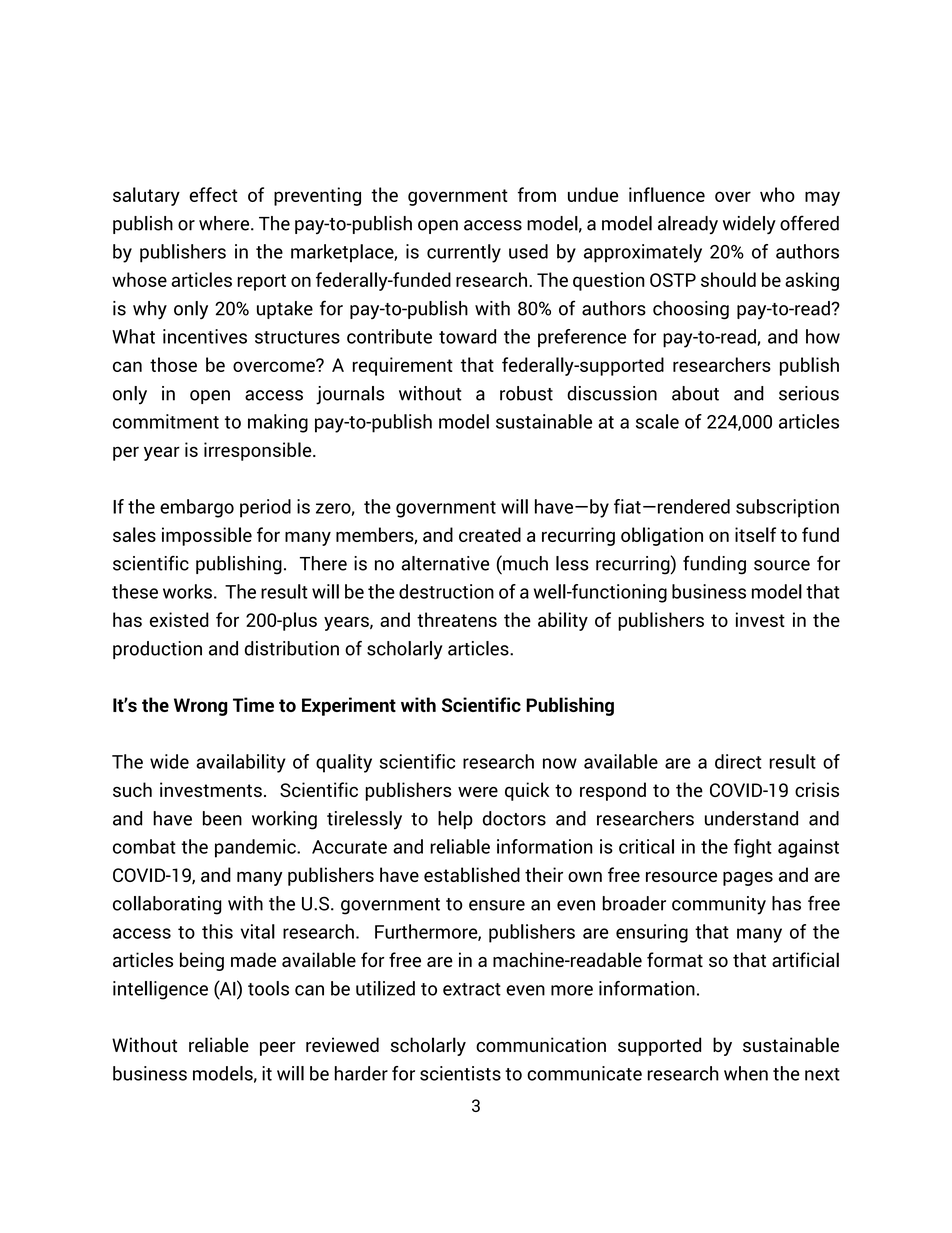  I want to click on where, so click(225, 223).
